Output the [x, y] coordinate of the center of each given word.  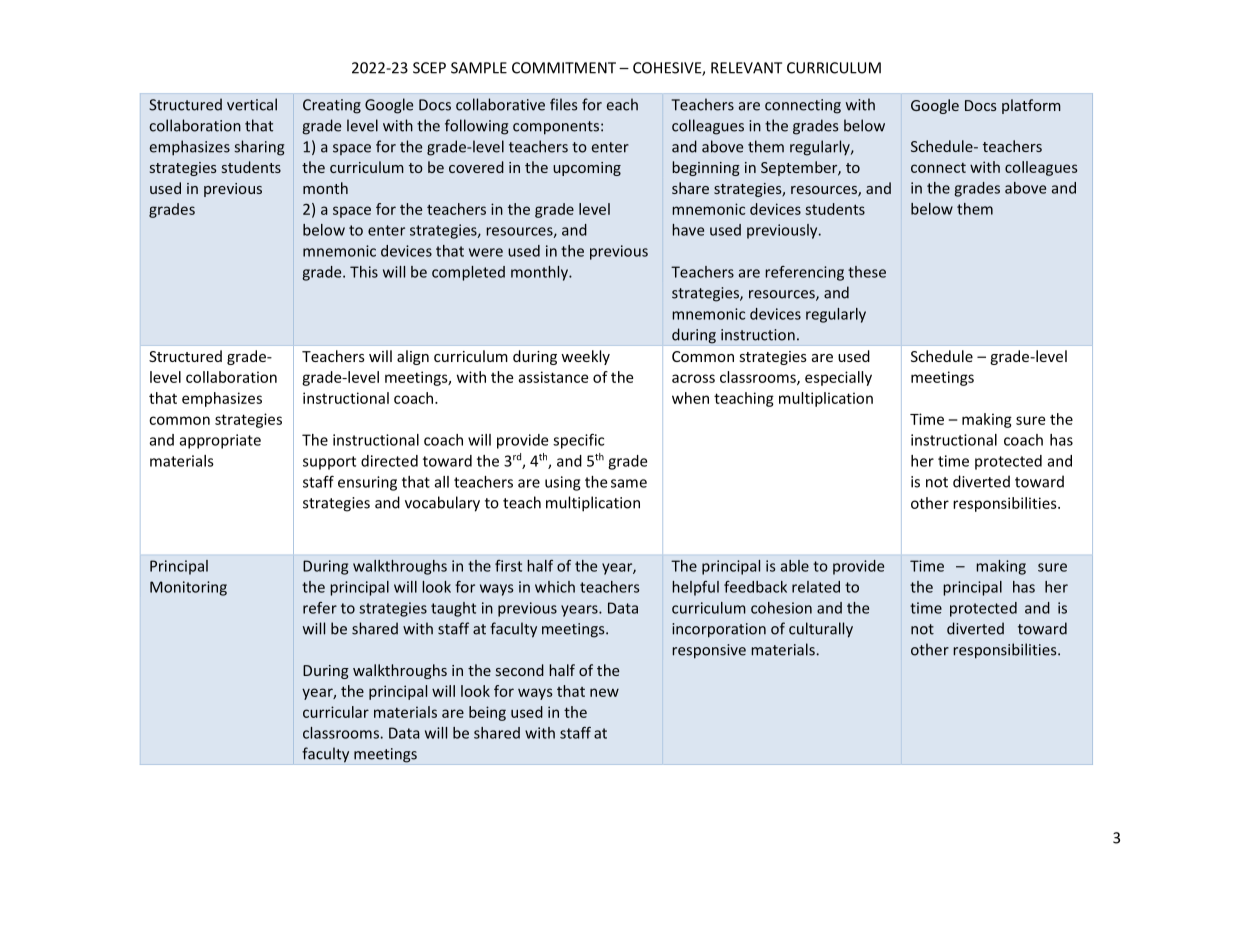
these [867, 272]
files [563, 104]
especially [838, 378]
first [508, 566]
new [604, 692]
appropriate [220, 441]
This [364, 272]
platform [1031, 106]
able [795, 566]
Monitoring [188, 588]
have [688, 230]
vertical [252, 104]
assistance [553, 377]
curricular [336, 712]
